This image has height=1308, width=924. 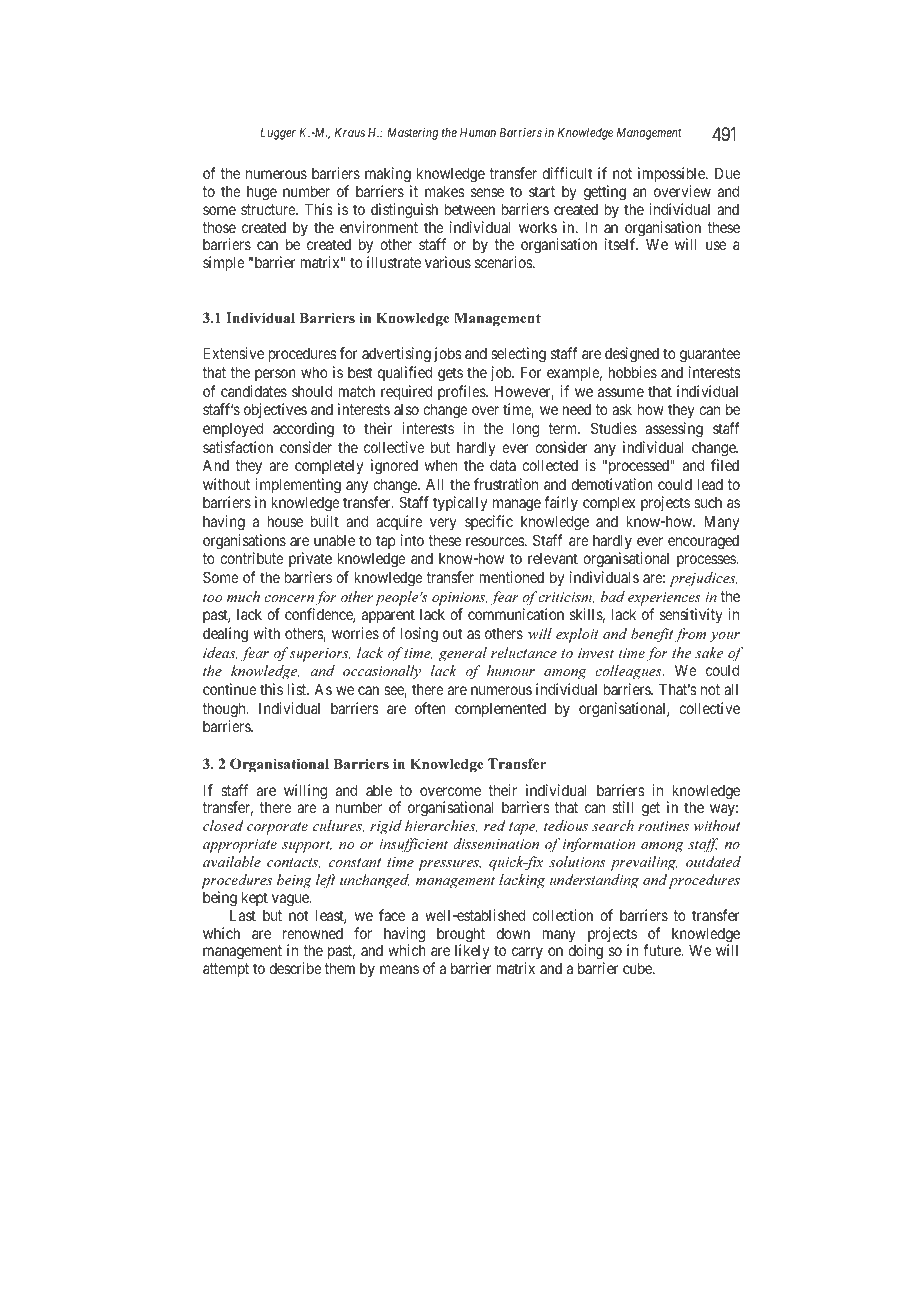 I want to click on huge, so click(x=262, y=193).
